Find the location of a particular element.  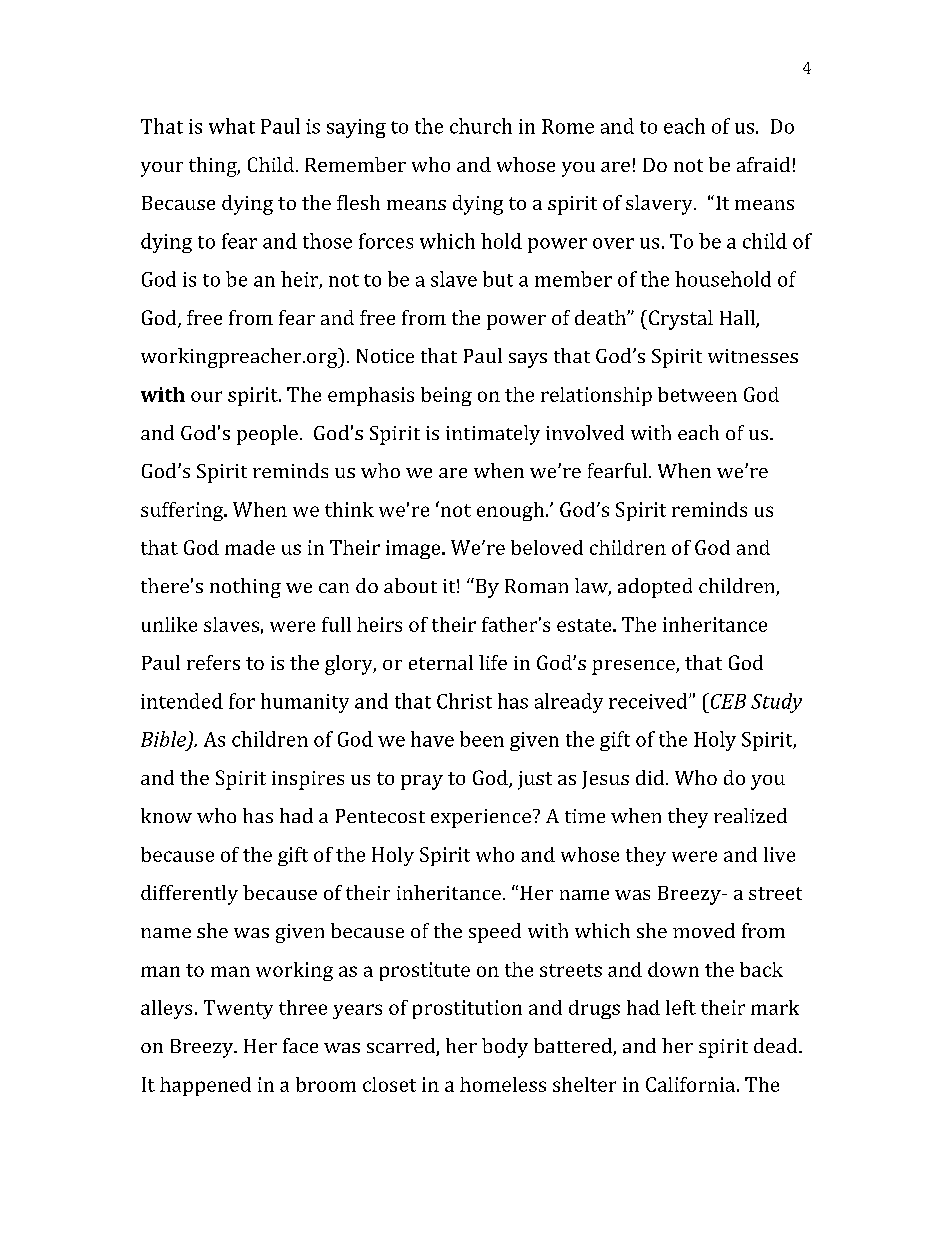

realized is located at coordinates (750, 815).
